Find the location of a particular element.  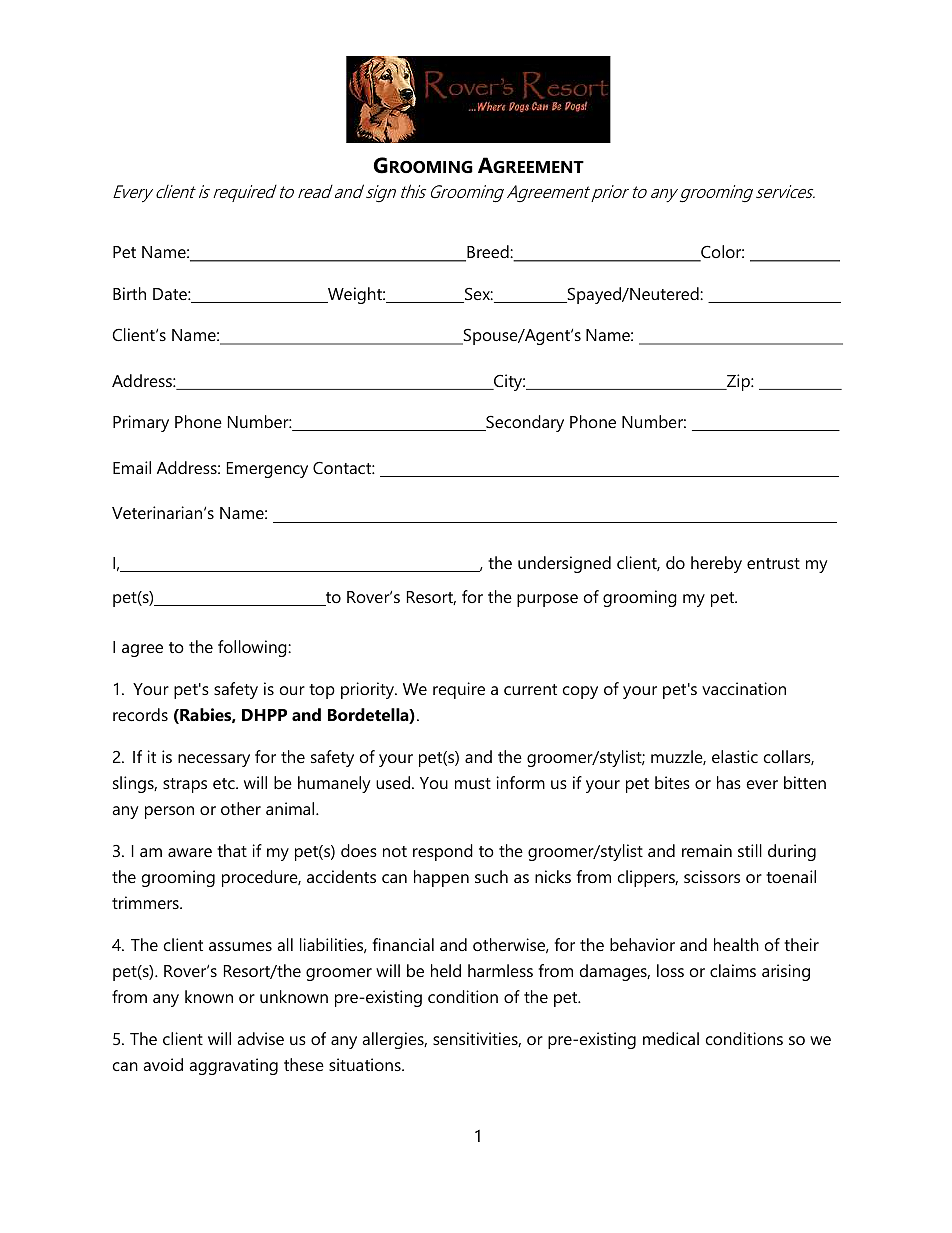

situations is located at coordinates (366, 1064).
